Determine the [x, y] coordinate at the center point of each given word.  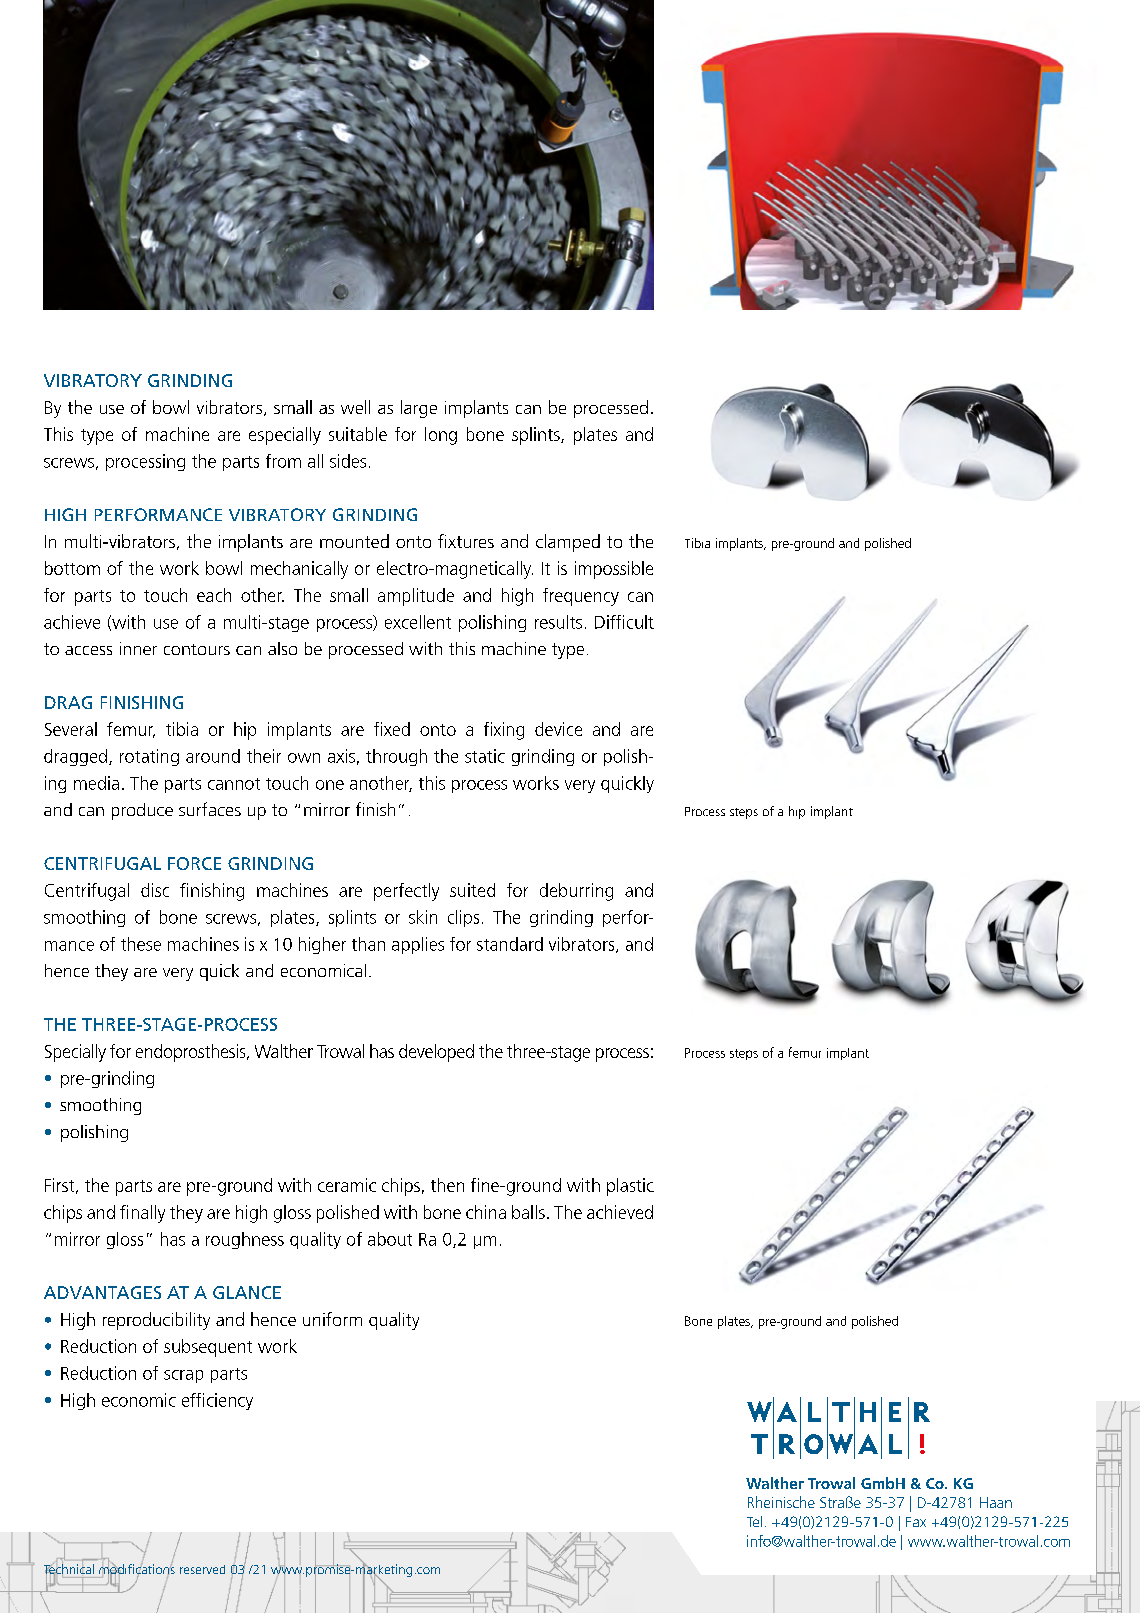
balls [528, 1212]
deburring [576, 892]
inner [138, 648]
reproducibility [156, 1321]
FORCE [194, 863]
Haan [996, 1502]
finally [142, 1214]
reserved [202, 1569]
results [558, 622]
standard [510, 944]
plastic [630, 1187]
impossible [614, 570]
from [283, 461]
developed [436, 1053]
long [441, 436]
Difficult [624, 622]
